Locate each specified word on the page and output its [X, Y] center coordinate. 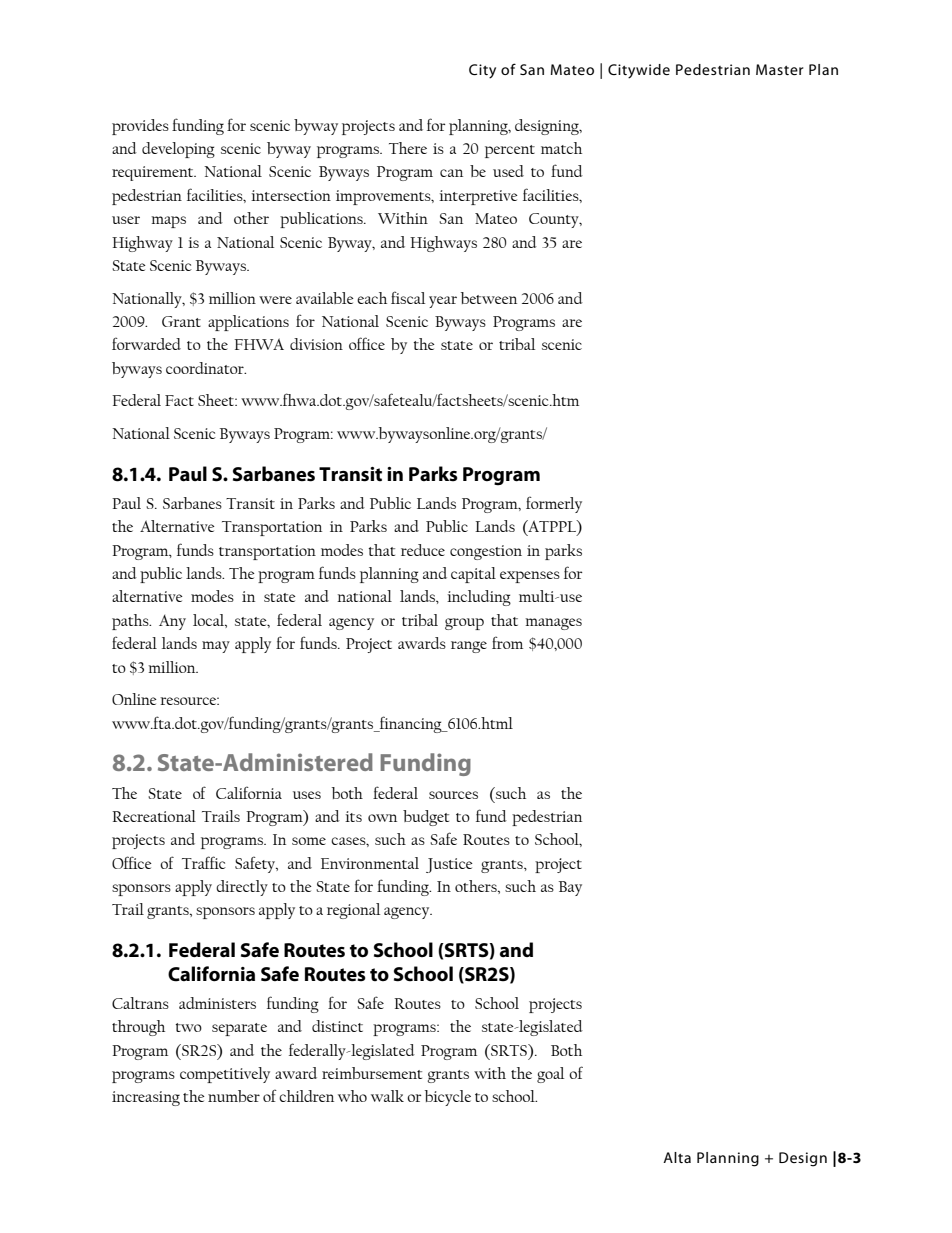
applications [248, 323]
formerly [554, 504]
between [489, 298]
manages [553, 624]
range [469, 647]
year [443, 302]
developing [178, 150]
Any [172, 622]
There [408, 148]
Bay [570, 888]
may [216, 647]
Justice [449, 865]
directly [242, 888]
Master [780, 69]
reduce [423, 550]
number [234, 1096]
